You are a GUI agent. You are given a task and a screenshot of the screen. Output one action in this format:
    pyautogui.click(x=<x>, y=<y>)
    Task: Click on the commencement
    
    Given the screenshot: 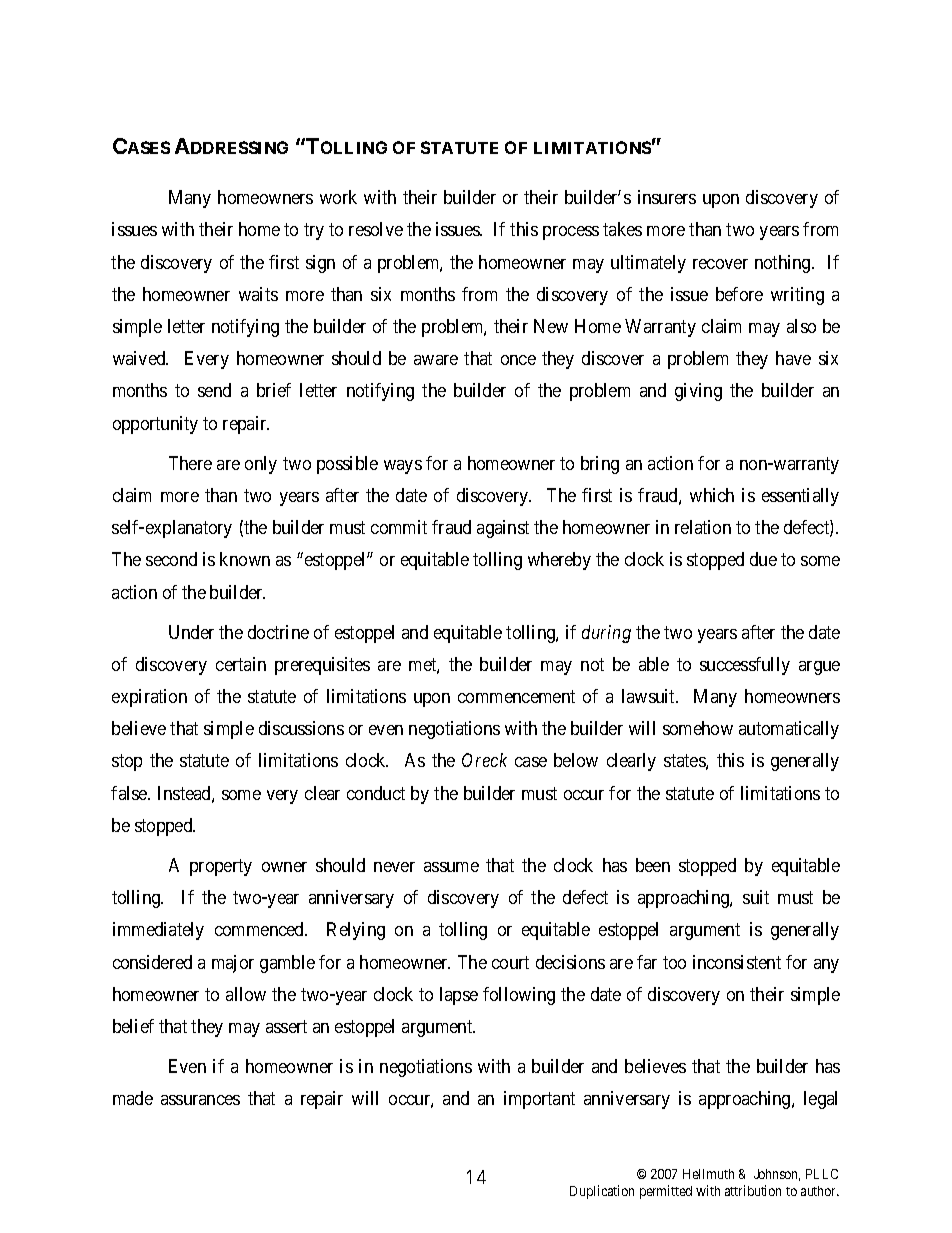 What is the action you would take?
    pyautogui.click(x=516, y=696)
